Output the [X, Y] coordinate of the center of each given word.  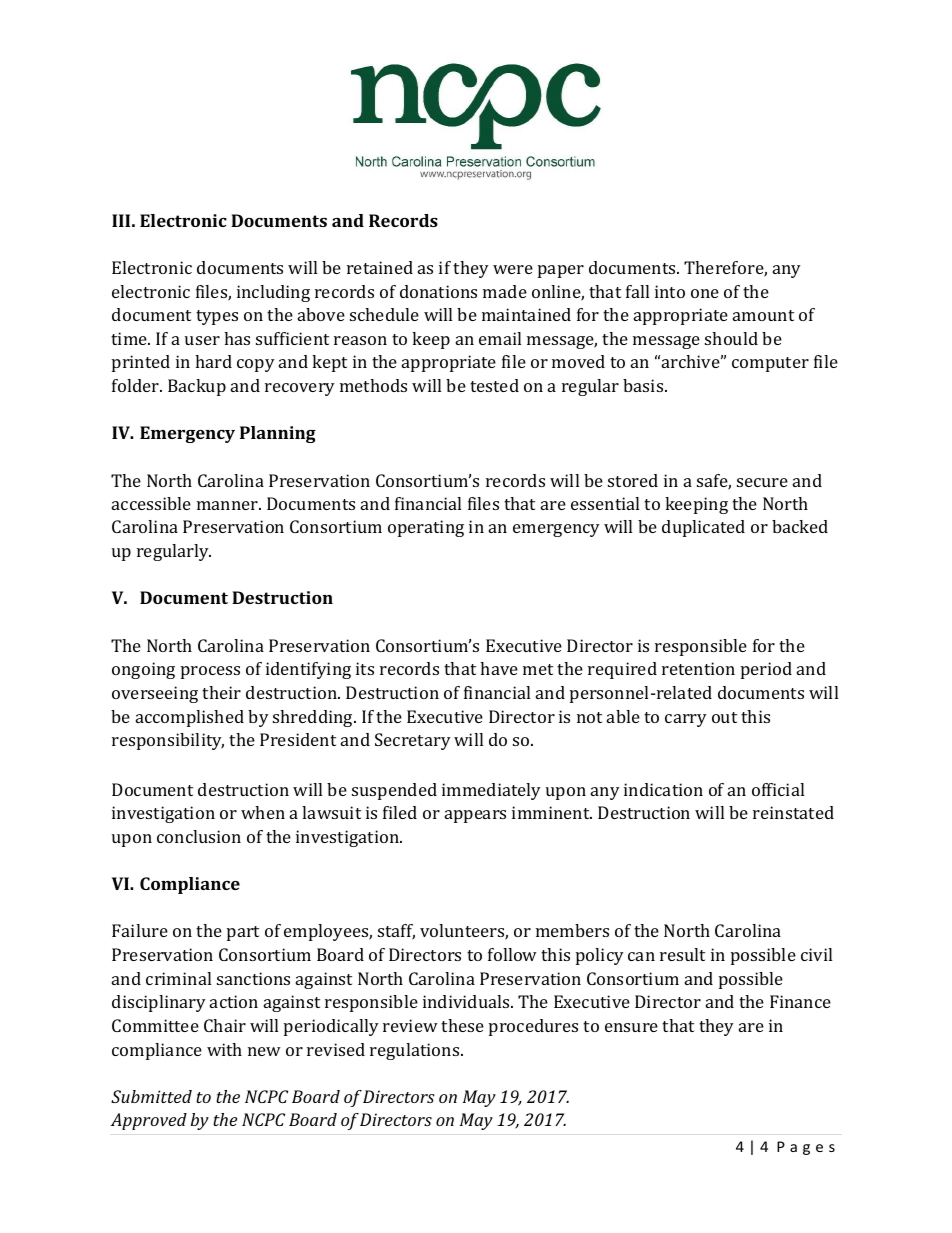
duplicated [703, 528]
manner [229, 505]
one [705, 293]
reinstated [793, 812]
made [505, 291]
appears [475, 816]
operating [426, 528]
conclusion [199, 836]
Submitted [151, 1096]
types [217, 317]
